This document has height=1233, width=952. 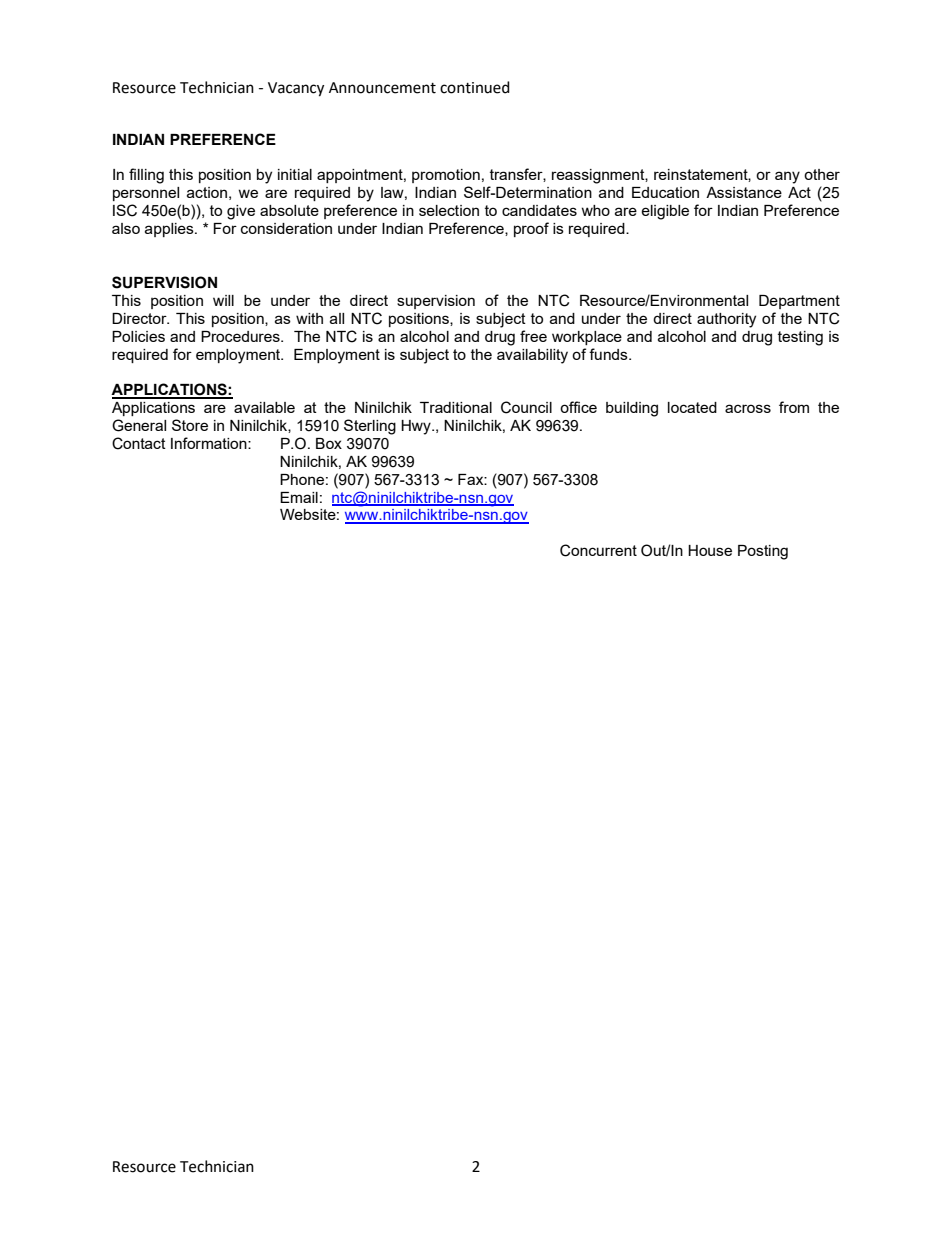 I want to click on Assistance, so click(x=744, y=192).
